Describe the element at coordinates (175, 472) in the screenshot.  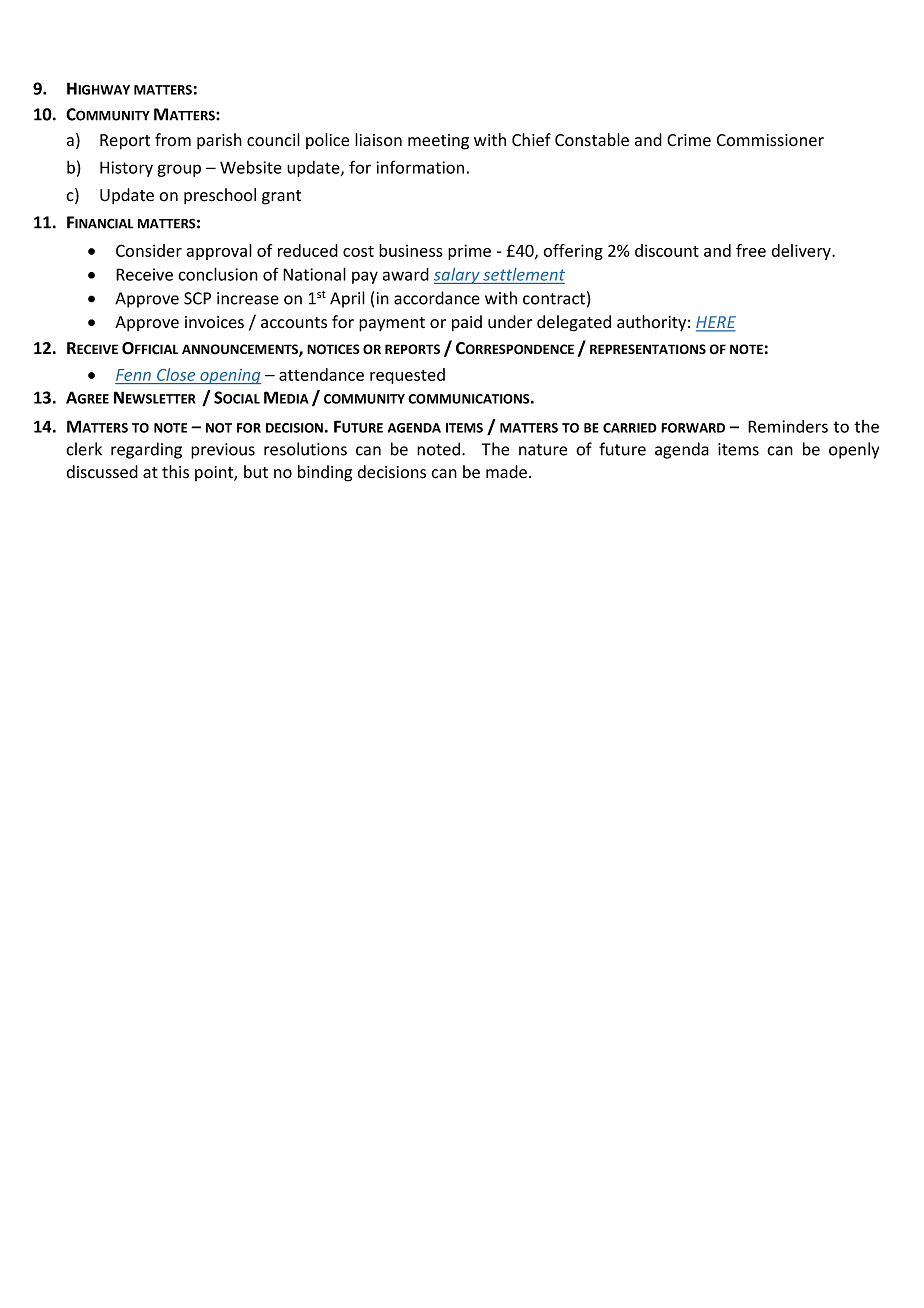
I see `this` at that location.
